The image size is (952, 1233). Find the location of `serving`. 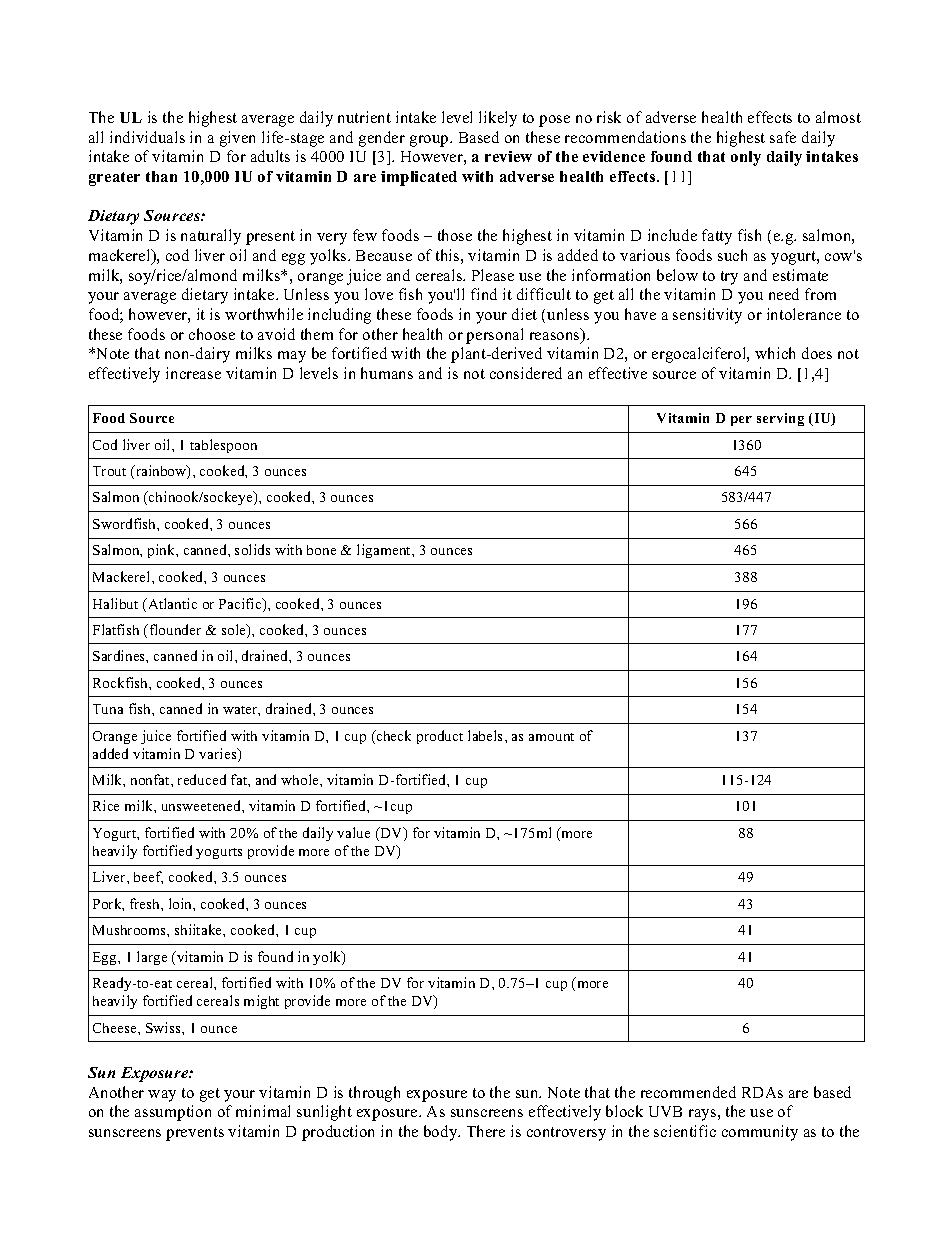

serving is located at coordinates (780, 419).
